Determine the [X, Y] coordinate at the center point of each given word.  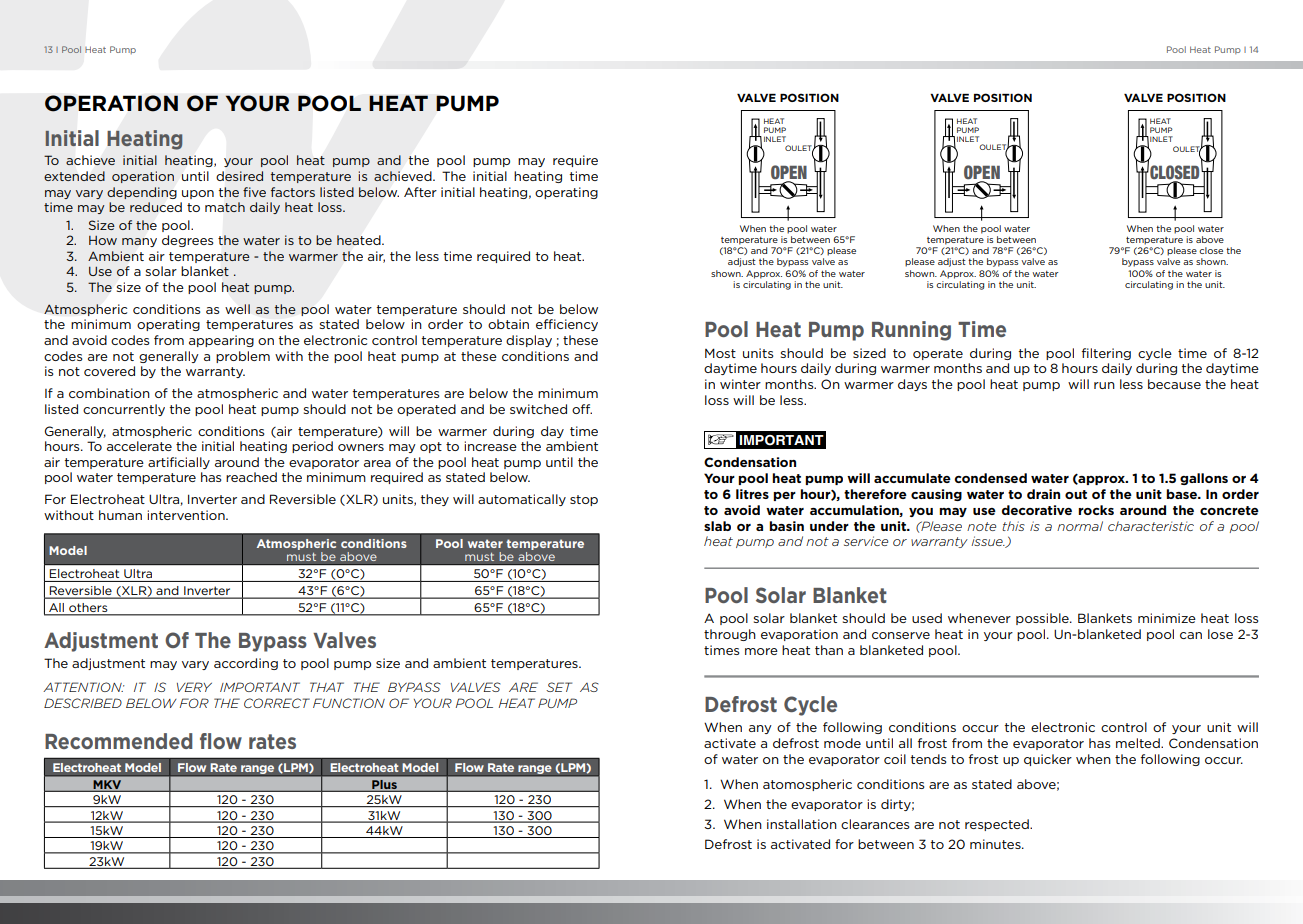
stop [584, 500]
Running [911, 331]
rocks [1096, 510]
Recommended [118, 741]
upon [198, 194]
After [420, 192]
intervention [187, 515]
